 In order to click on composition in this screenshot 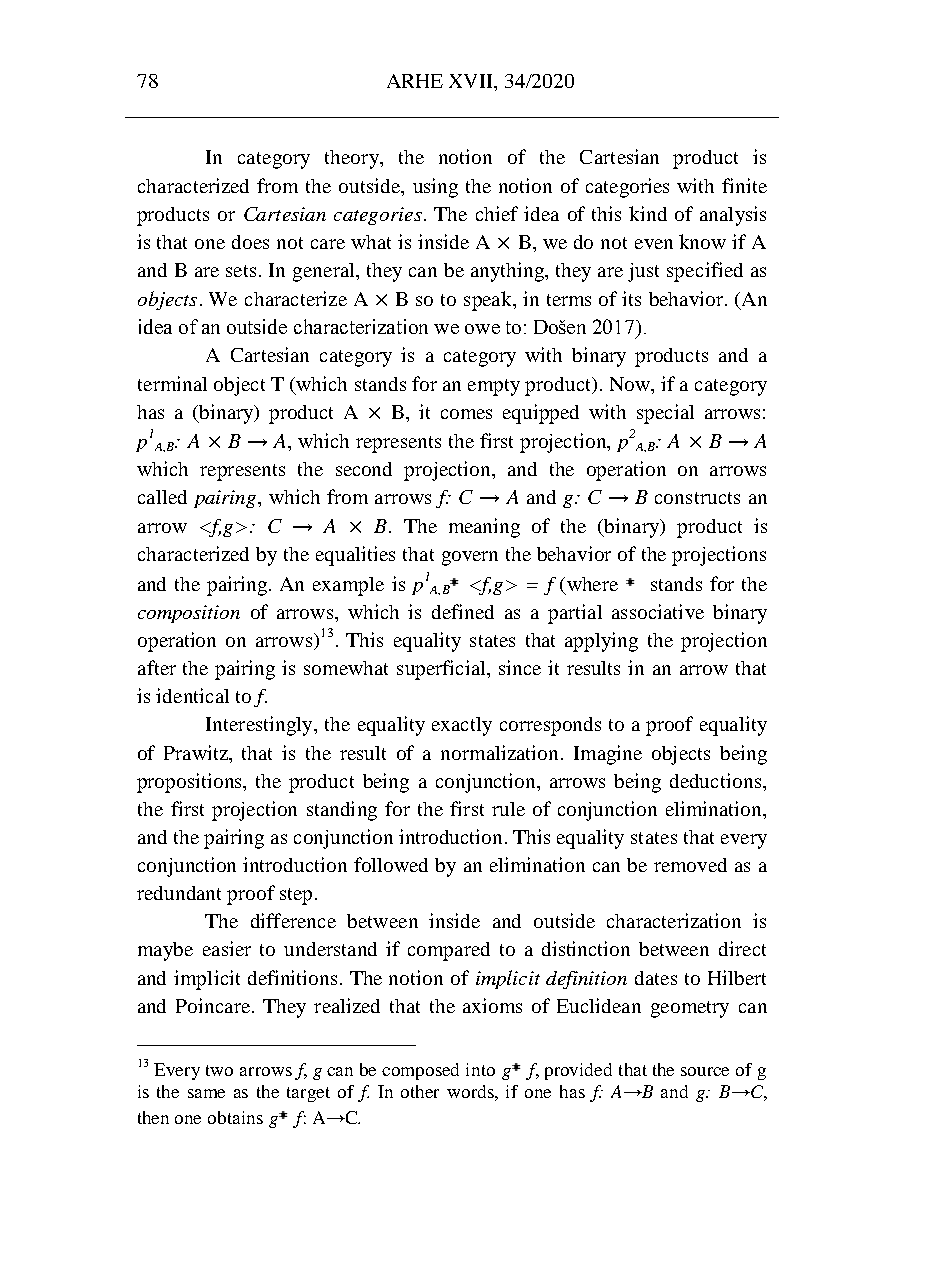, I will do `click(189, 614)`.
